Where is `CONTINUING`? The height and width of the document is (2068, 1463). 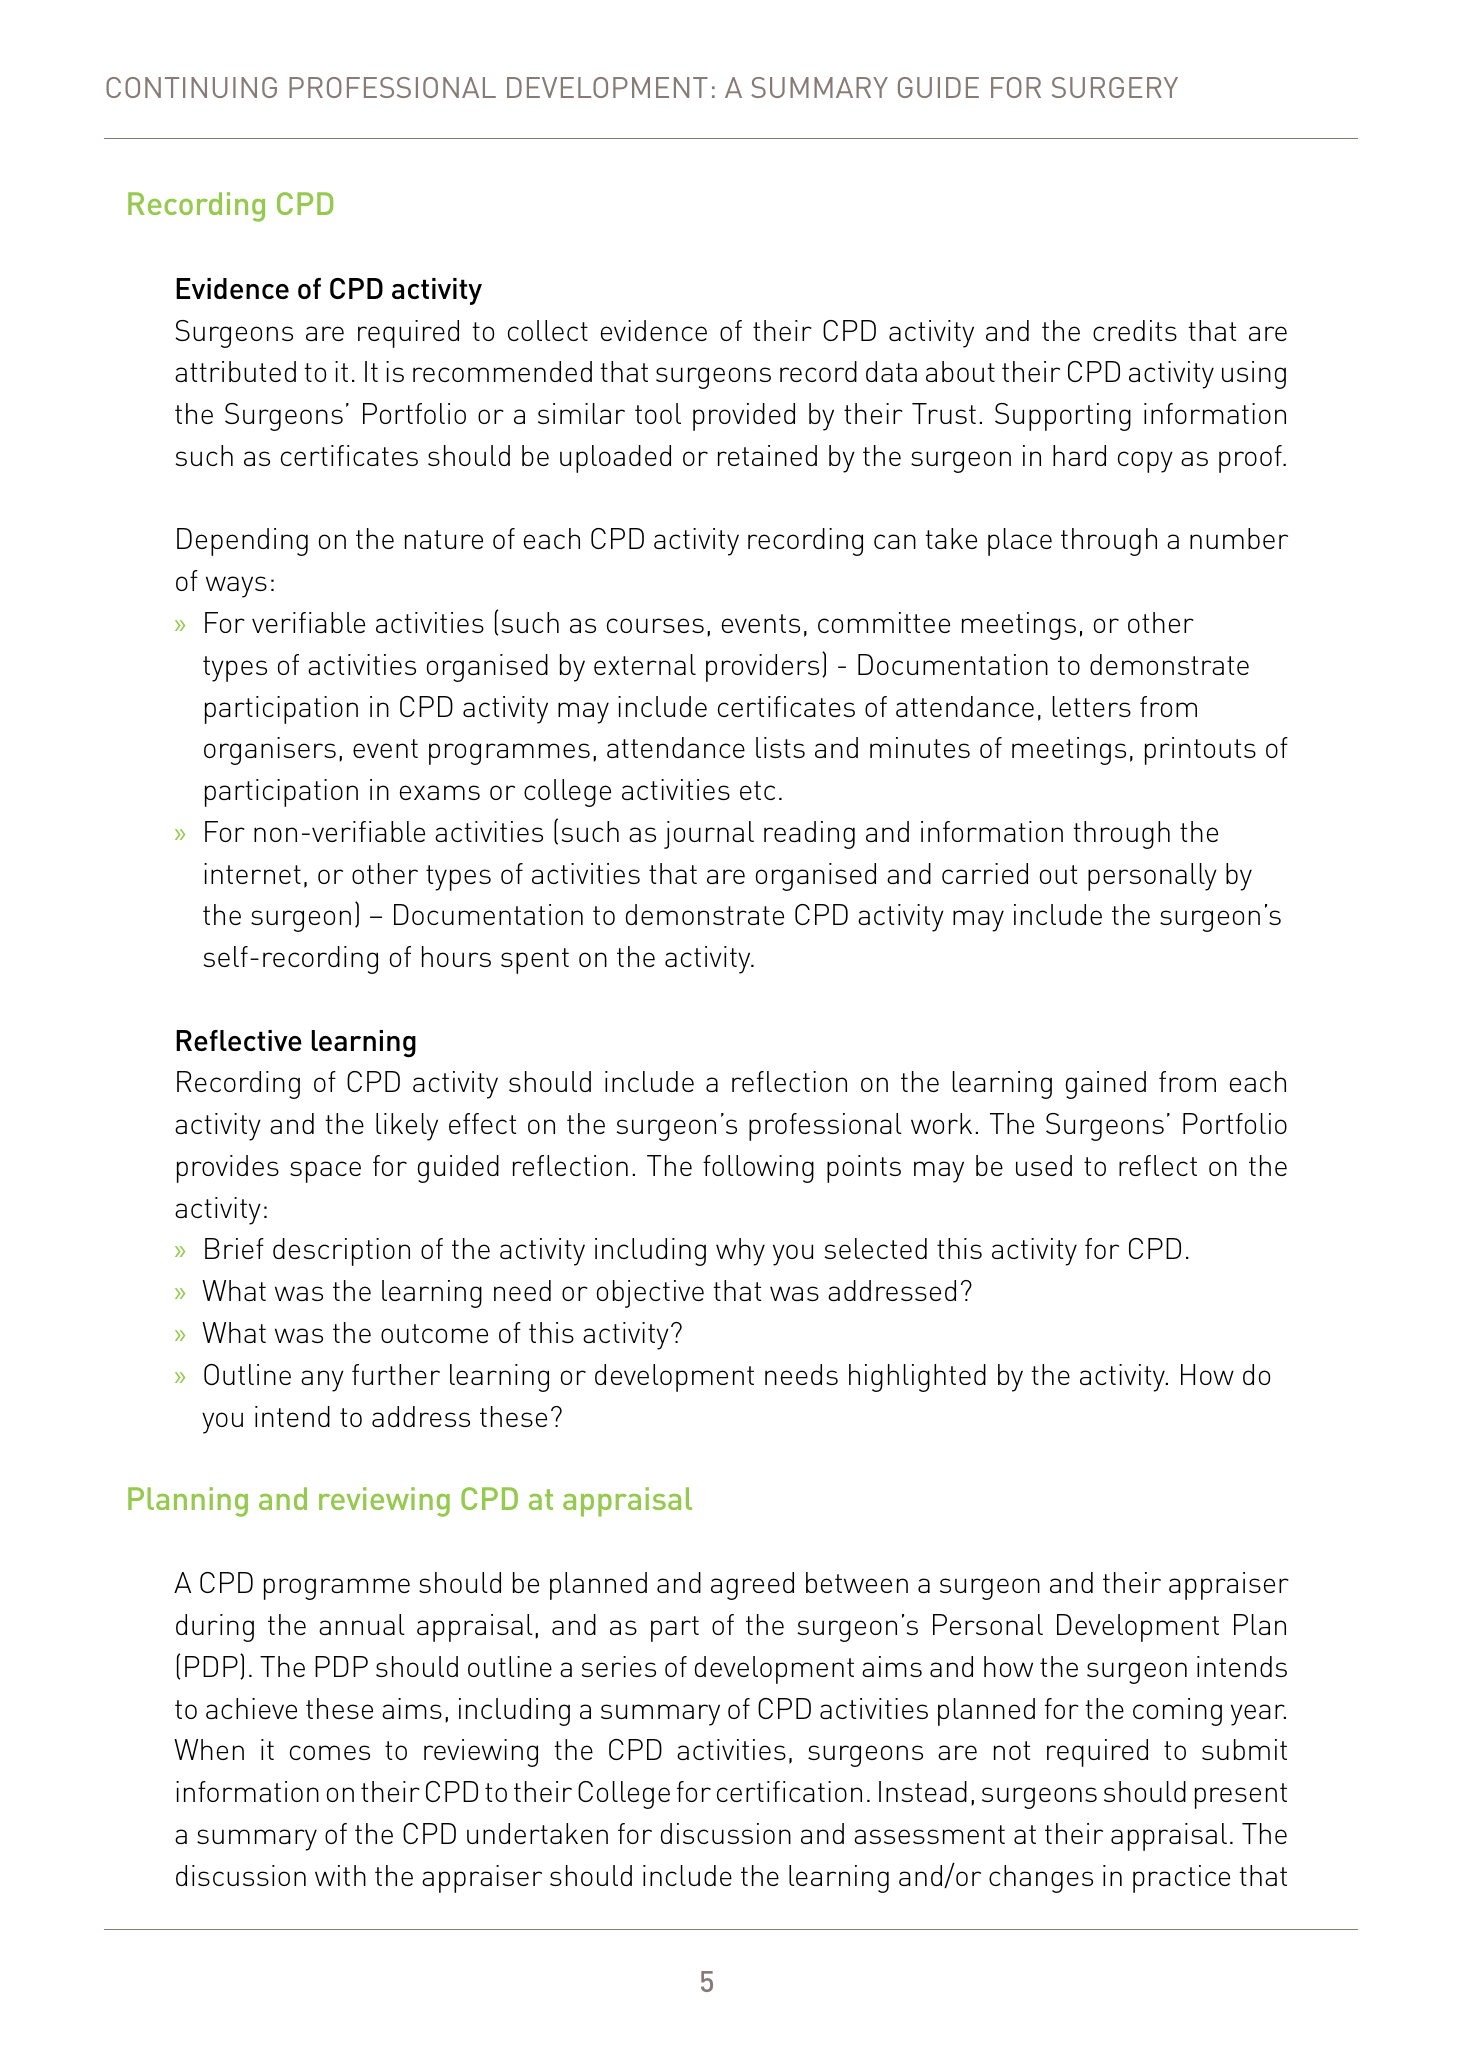
CONTINUING is located at coordinates (191, 87).
